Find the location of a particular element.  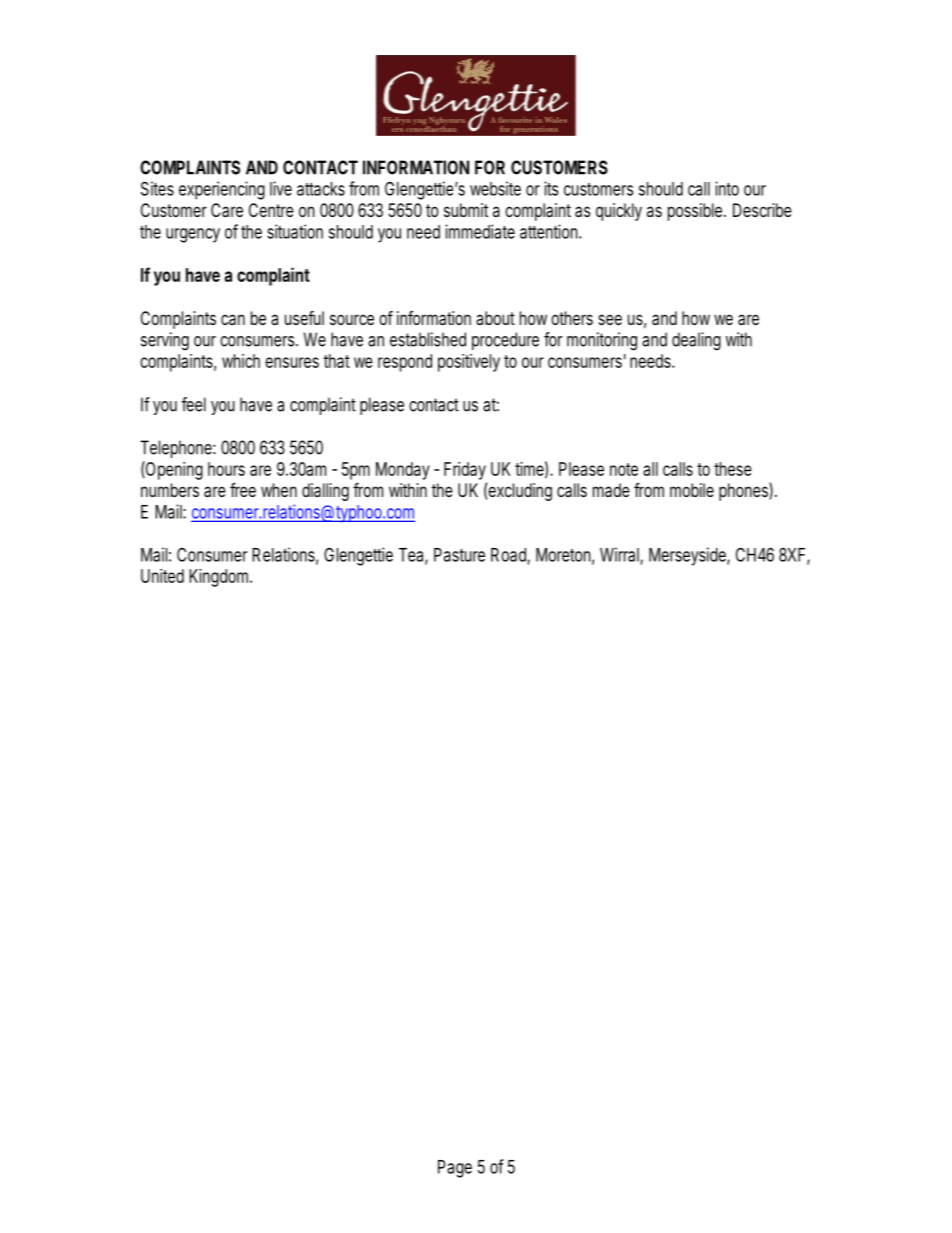

possible is located at coordinates (695, 212).
